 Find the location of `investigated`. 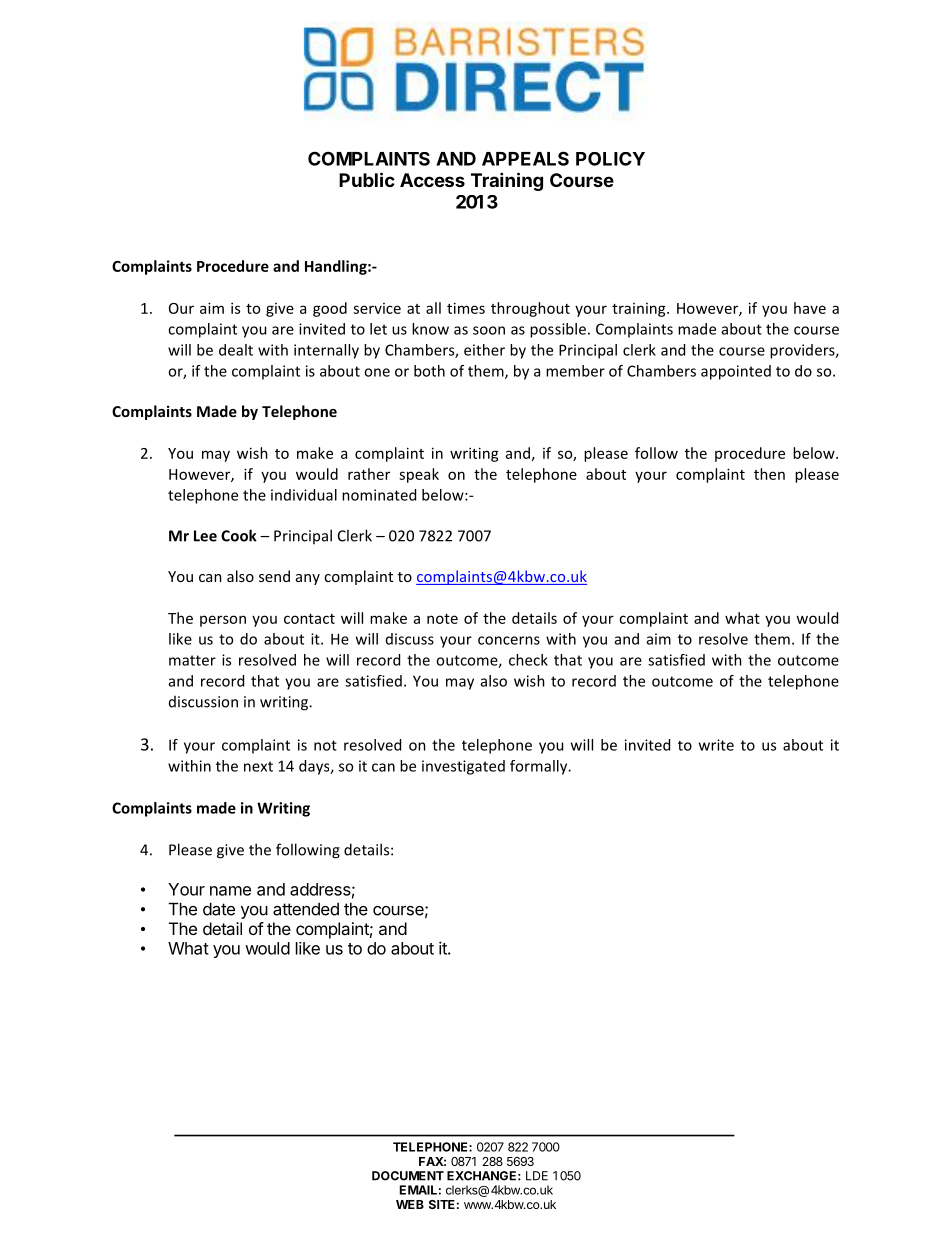

investigated is located at coordinates (463, 767).
